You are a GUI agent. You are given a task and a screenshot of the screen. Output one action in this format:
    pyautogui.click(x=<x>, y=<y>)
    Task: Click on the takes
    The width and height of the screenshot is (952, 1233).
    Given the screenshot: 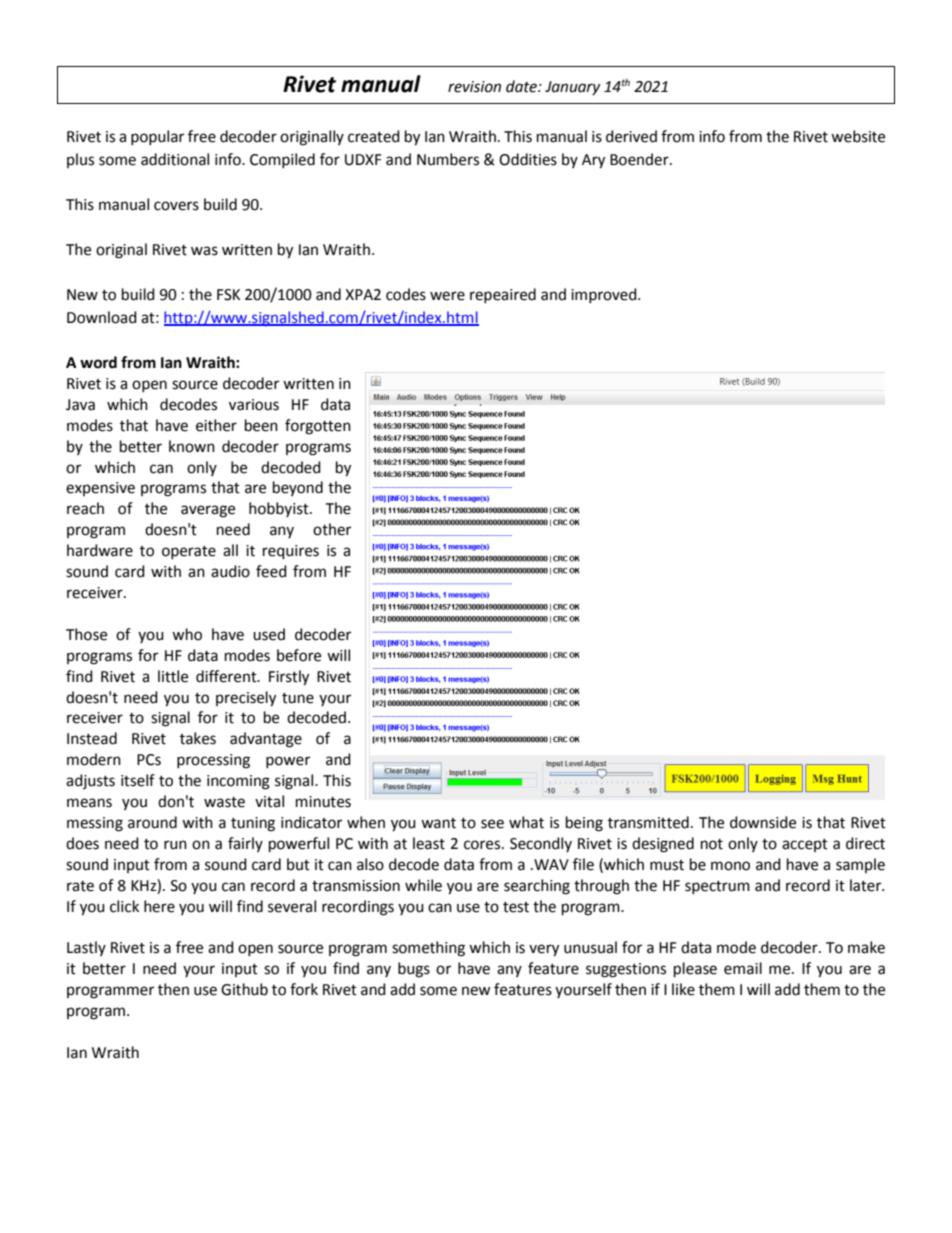 What is the action you would take?
    pyautogui.click(x=198, y=738)
